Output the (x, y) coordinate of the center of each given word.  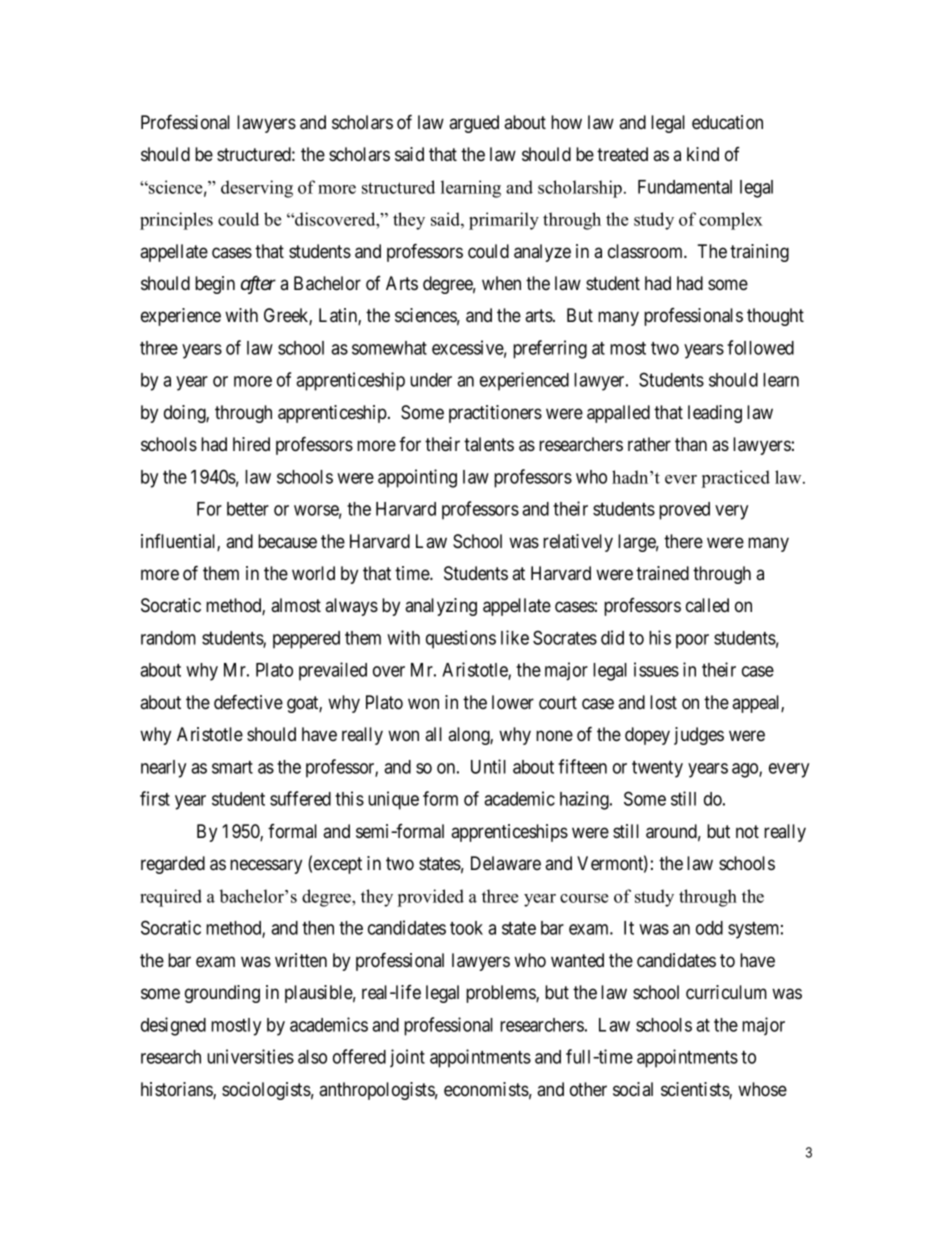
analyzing (441, 607)
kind (703, 154)
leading (715, 414)
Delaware (506, 863)
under (431, 380)
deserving (257, 189)
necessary (266, 866)
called (707, 605)
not (747, 831)
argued (474, 124)
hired (251, 444)
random (168, 638)
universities (250, 1056)
